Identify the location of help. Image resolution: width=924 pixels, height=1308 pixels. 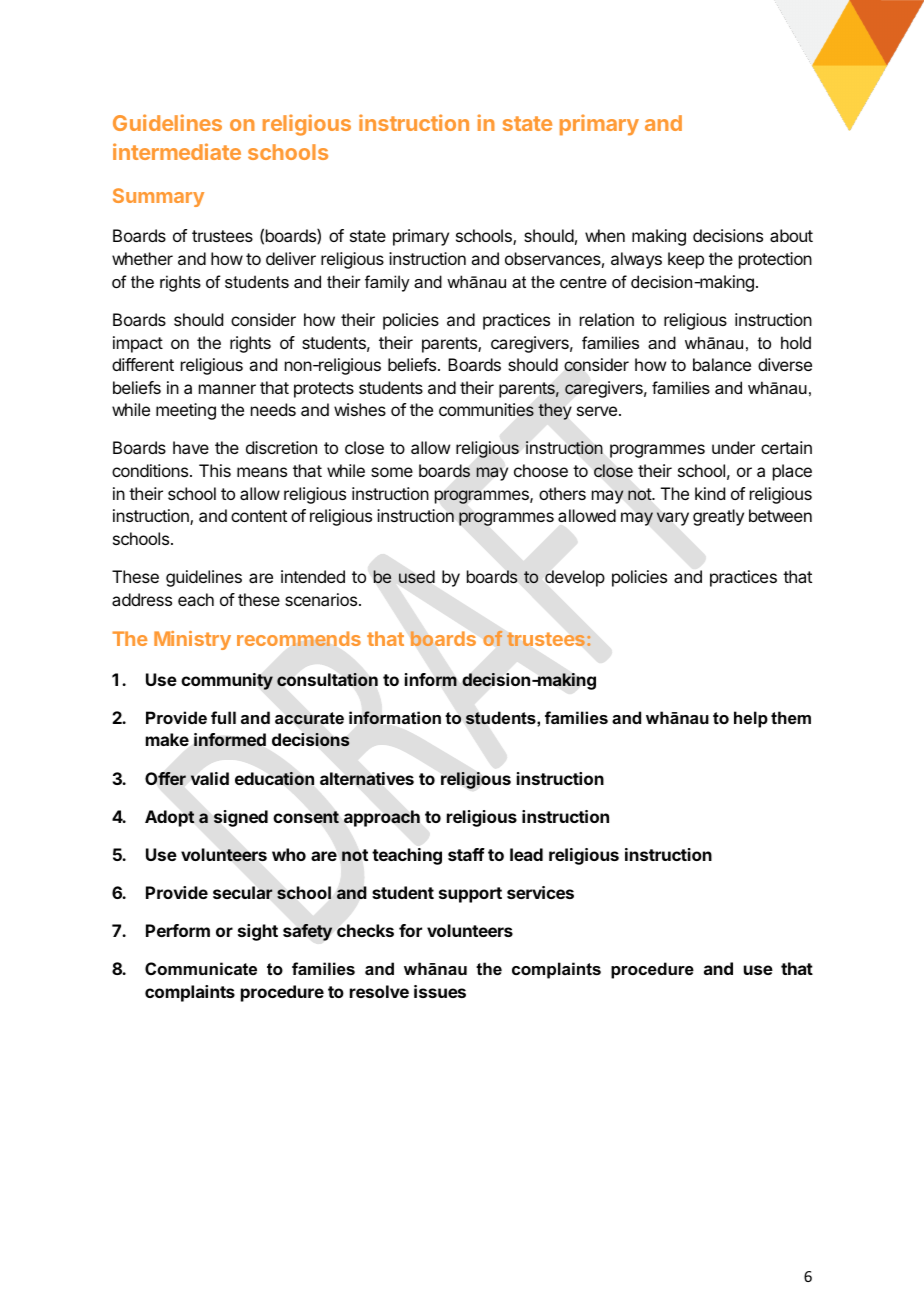
(751, 719).
